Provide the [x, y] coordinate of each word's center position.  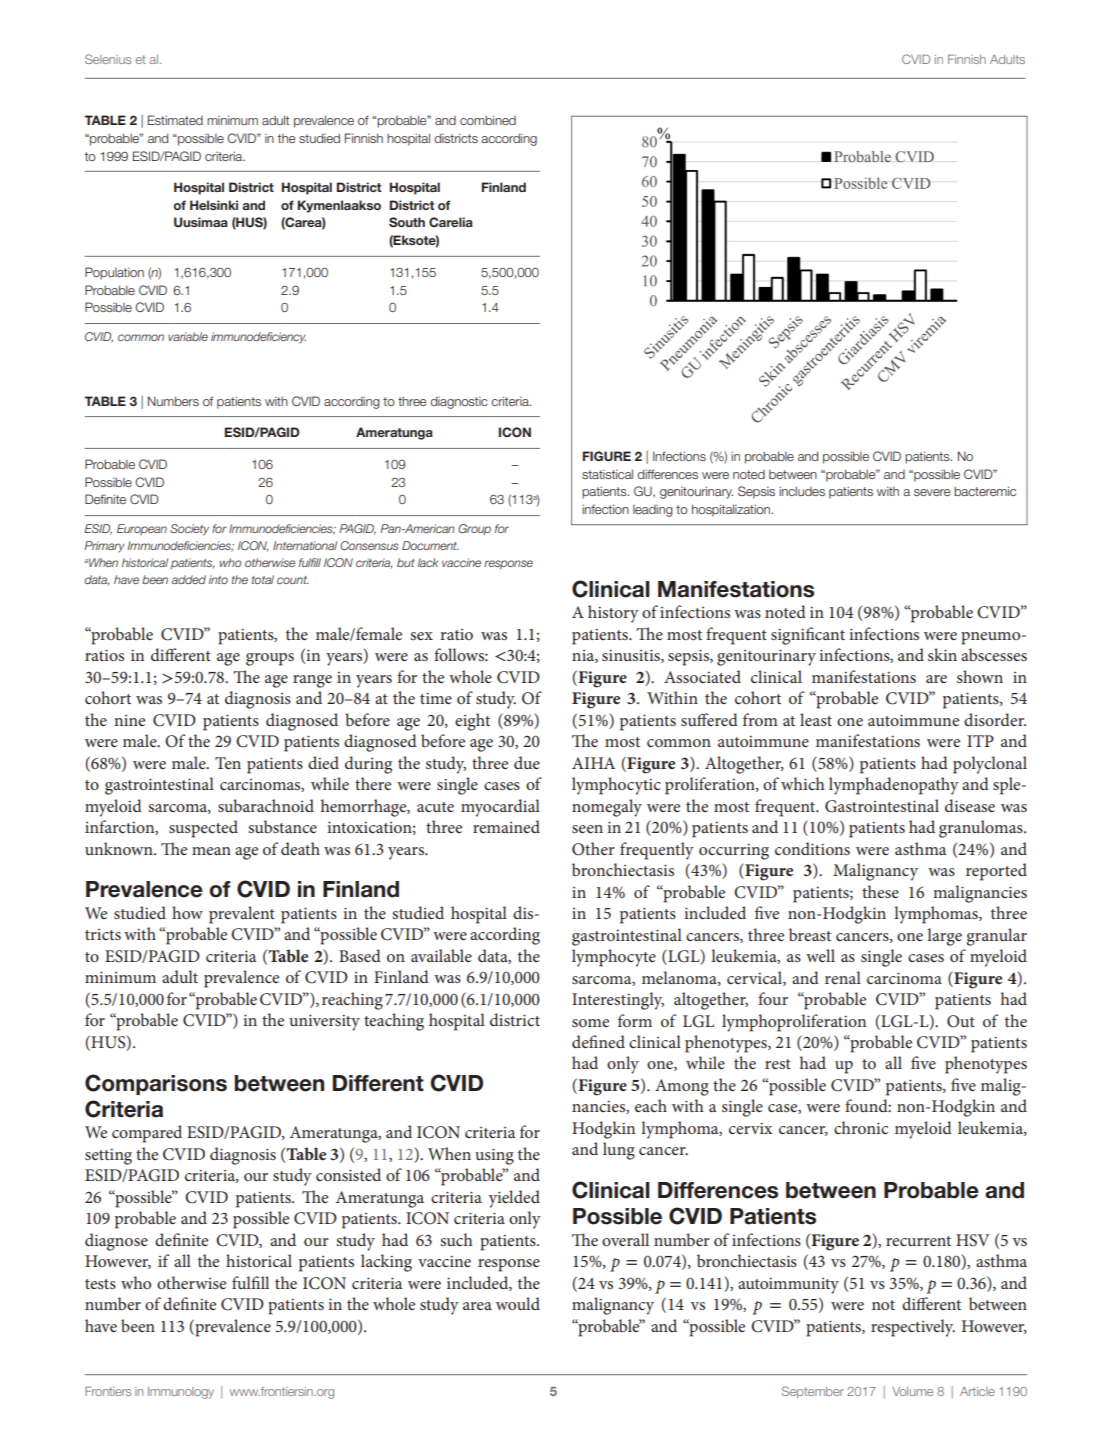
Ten [228, 763]
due [527, 762]
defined [598, 1041]
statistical [607, 474]
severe [932, 492]
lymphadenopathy [894, 786]
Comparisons [156, 1084]
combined [488, 120]
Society [189, 530]
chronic [861, 1127]
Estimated [175, 120]
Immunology [181, 1393]
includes [802, 491]
